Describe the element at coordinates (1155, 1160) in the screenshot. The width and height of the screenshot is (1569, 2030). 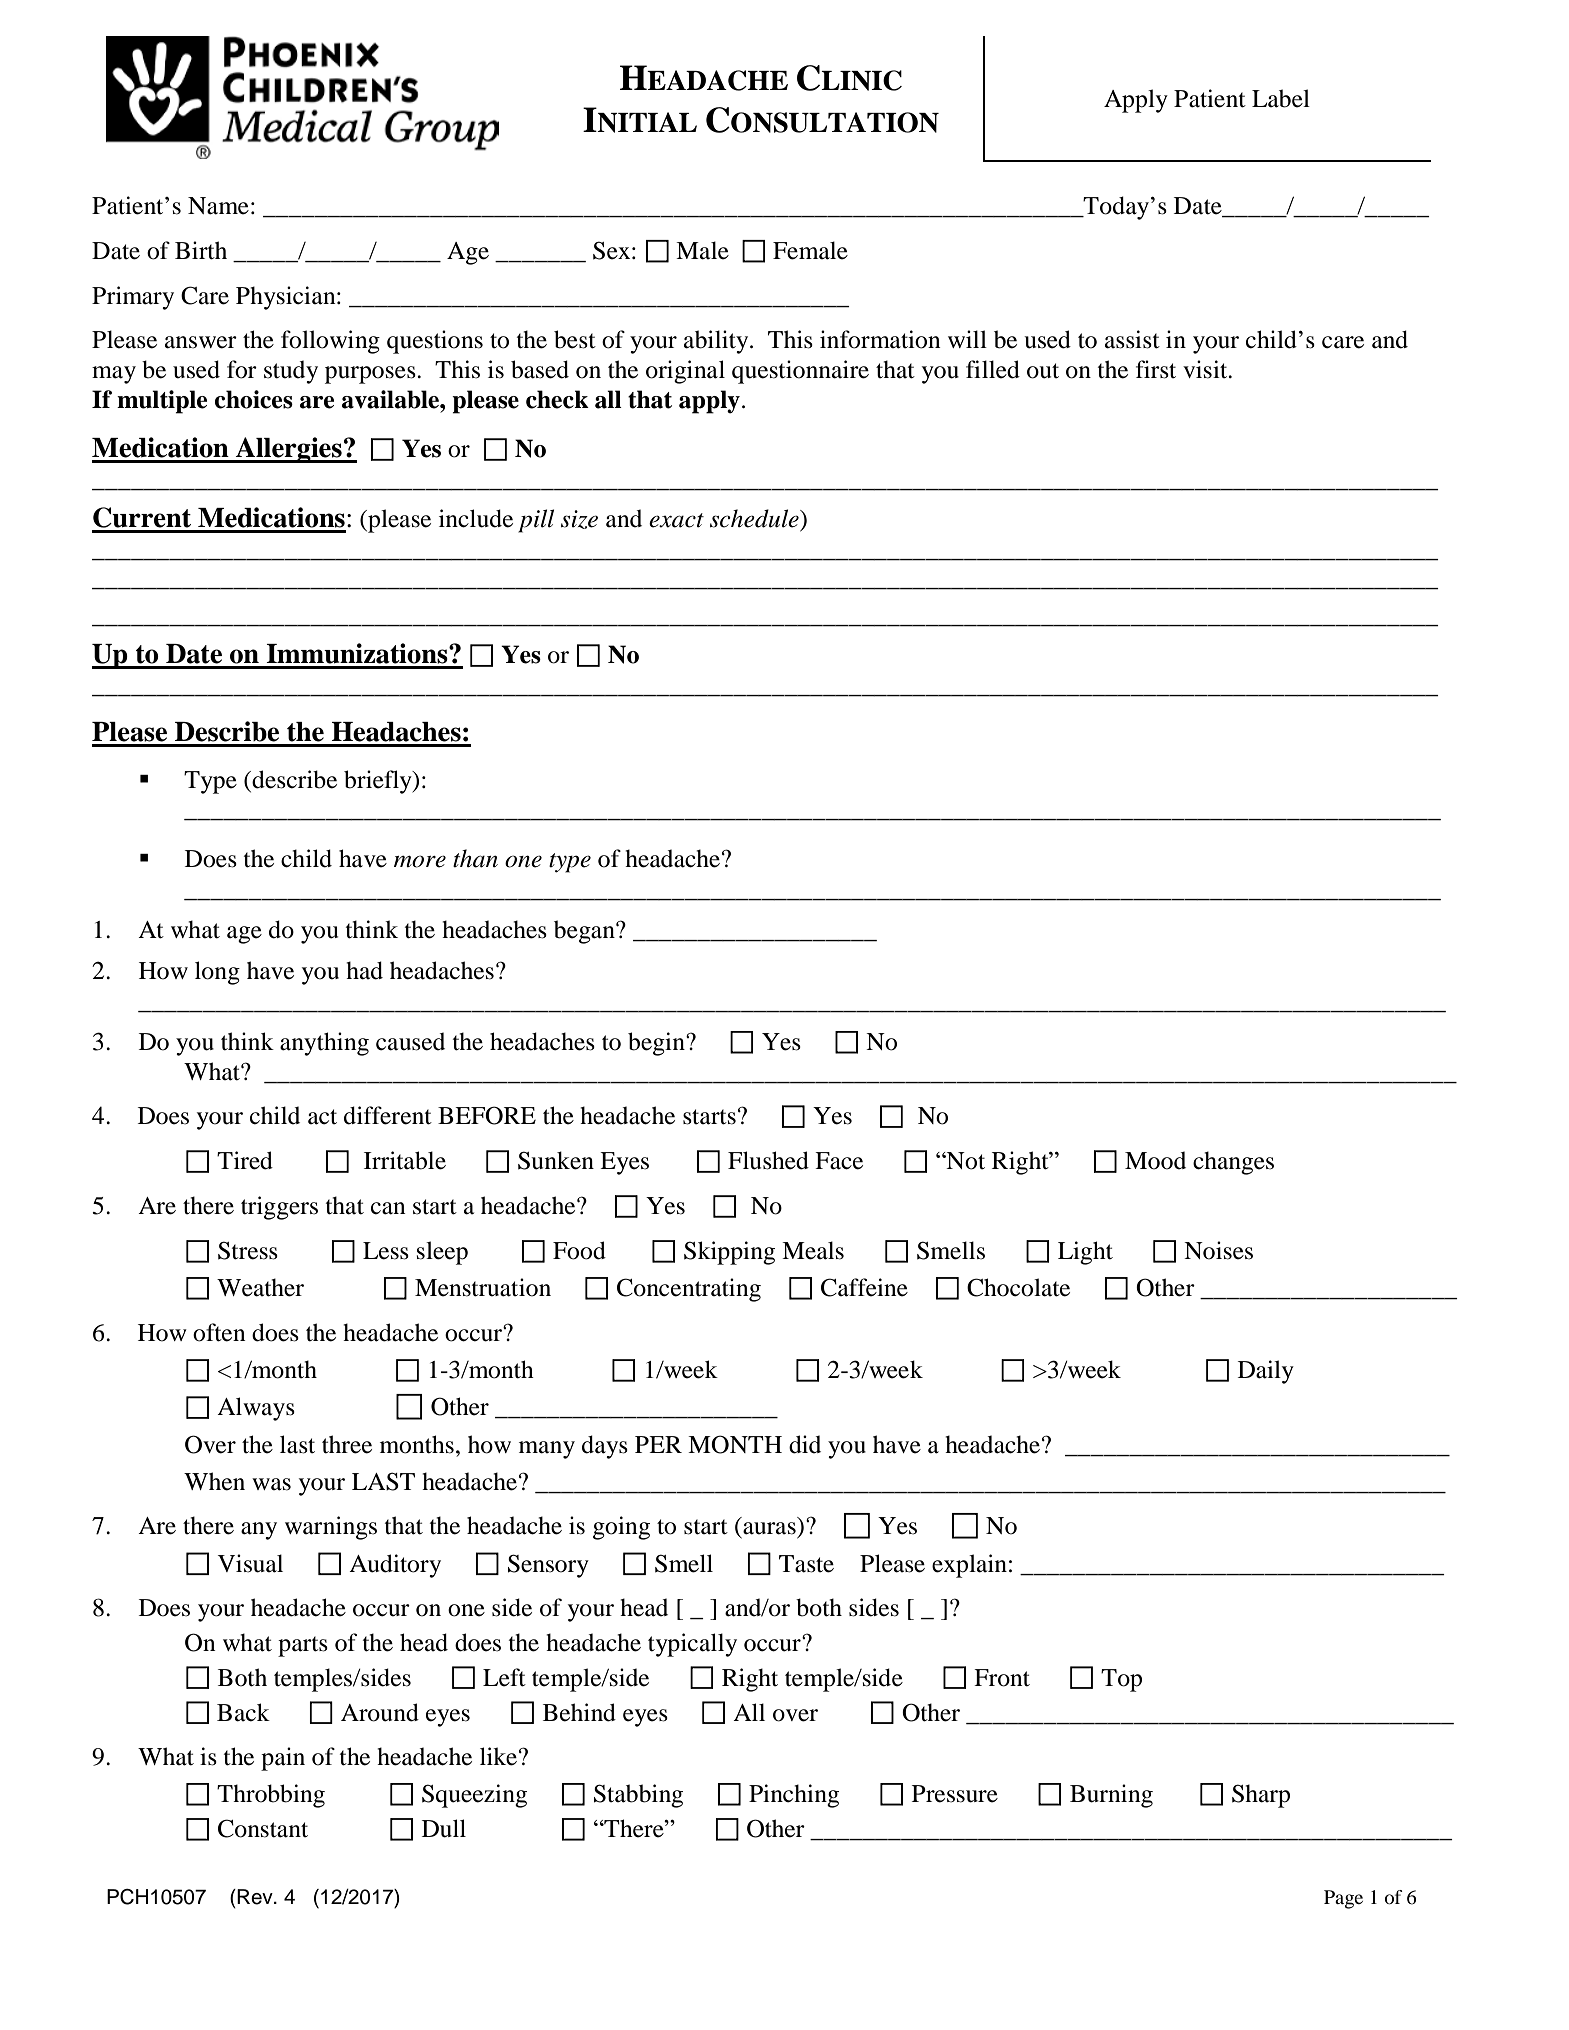
I see `Mood` at that location.
